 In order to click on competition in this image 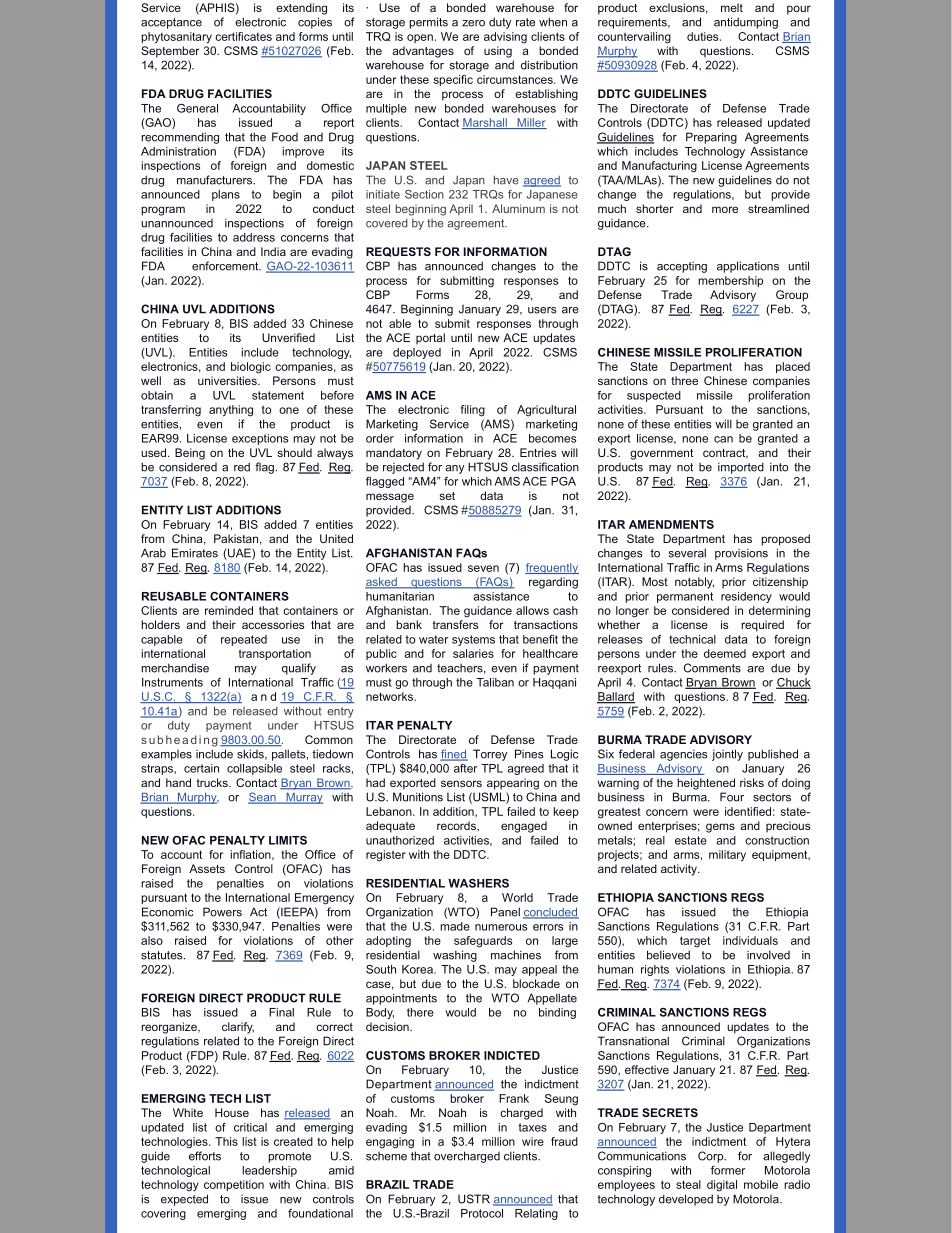, I will do `click(234, 1185)`.
